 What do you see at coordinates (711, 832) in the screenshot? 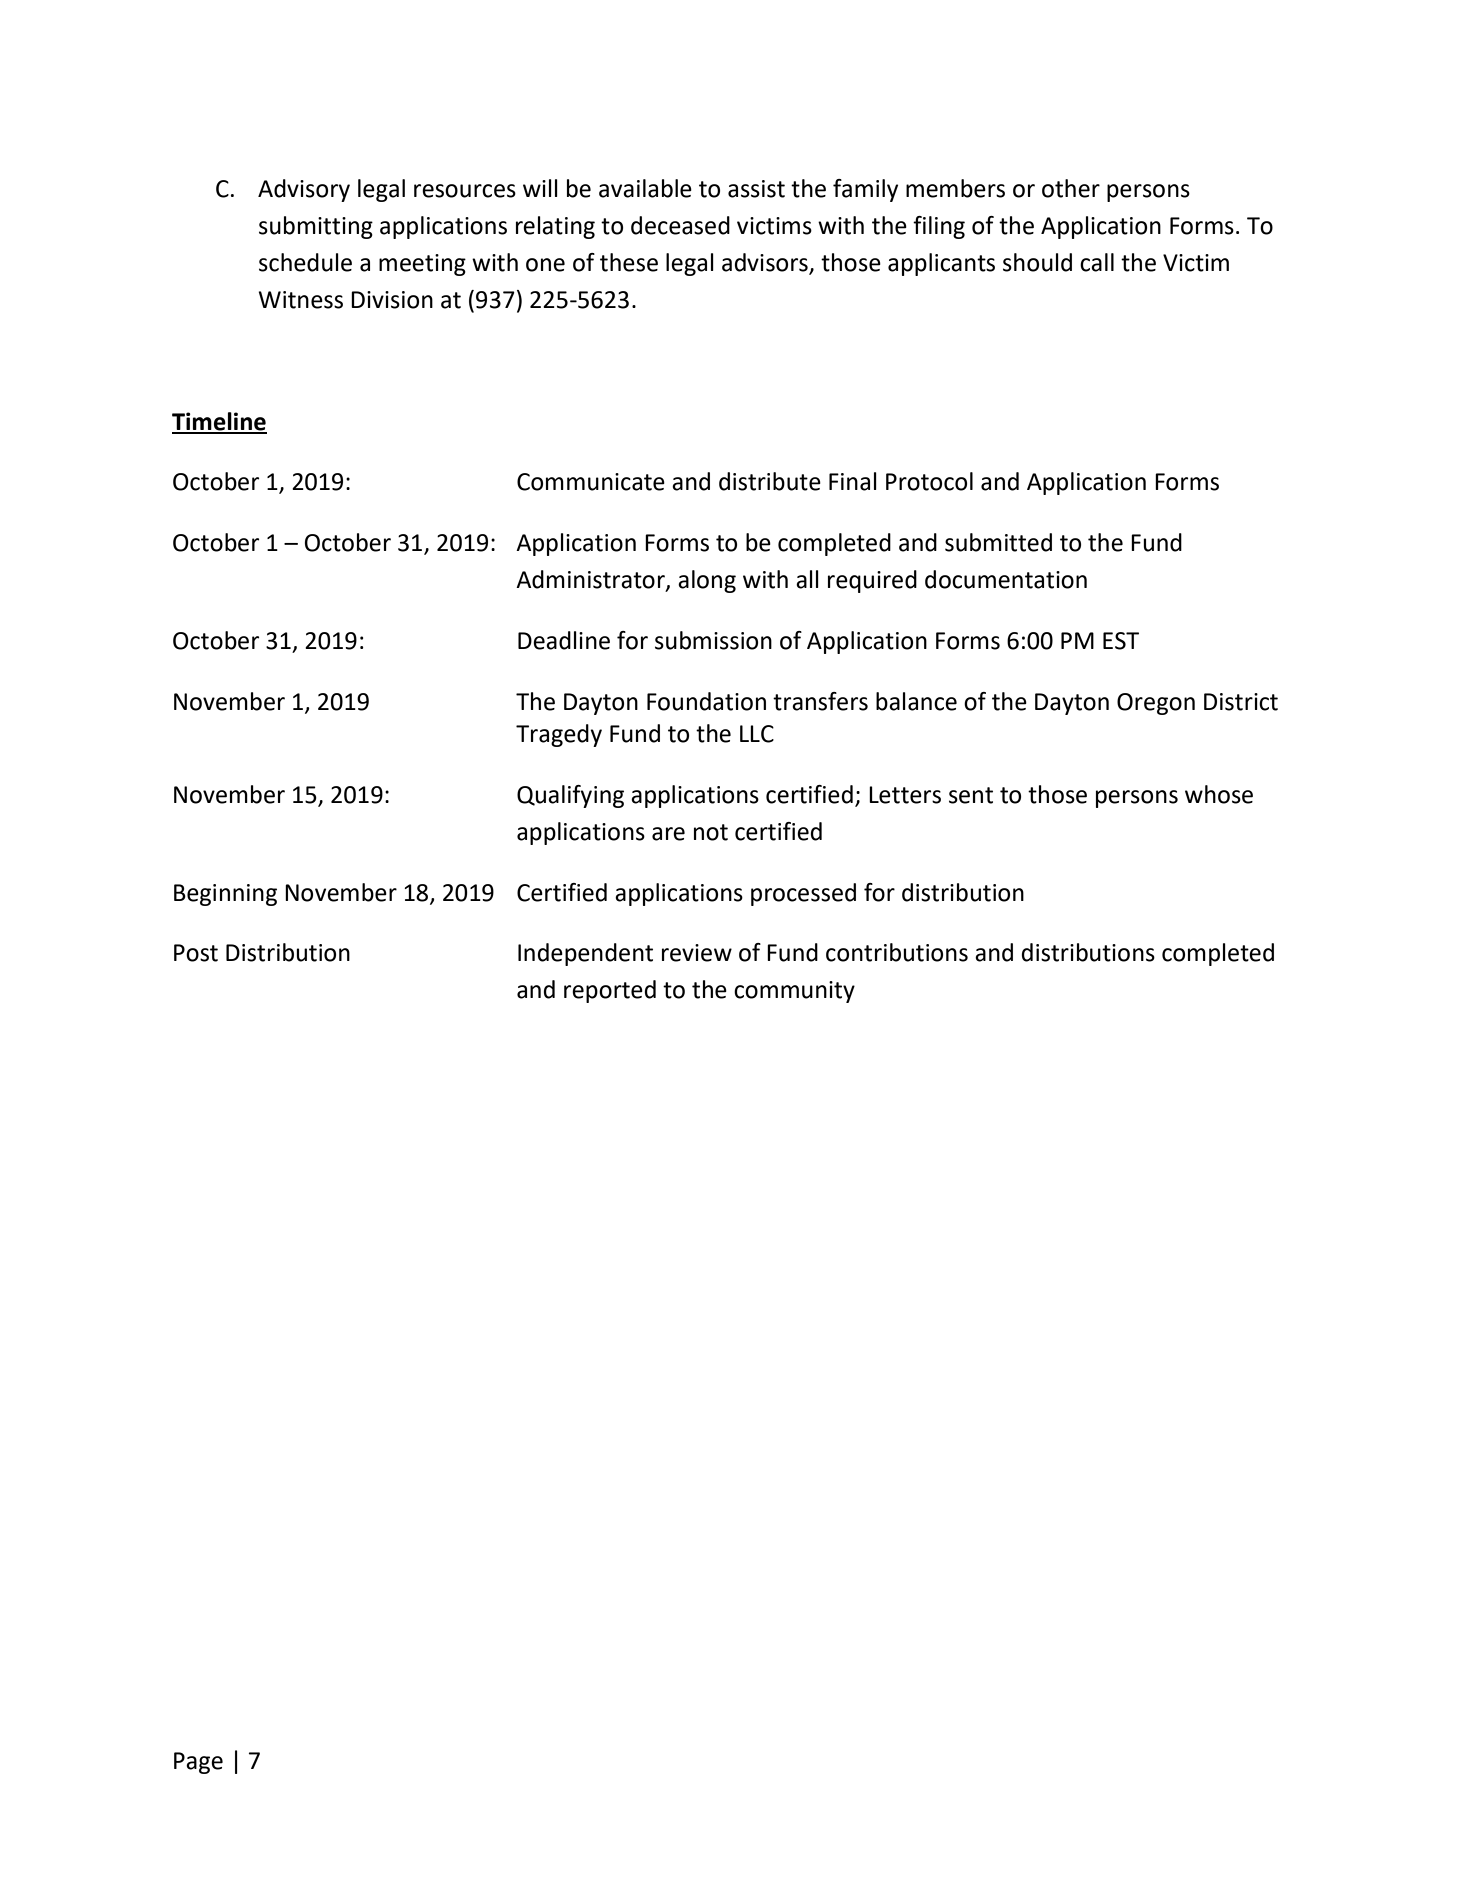
I see `not` at bounding box center [711, 832].
